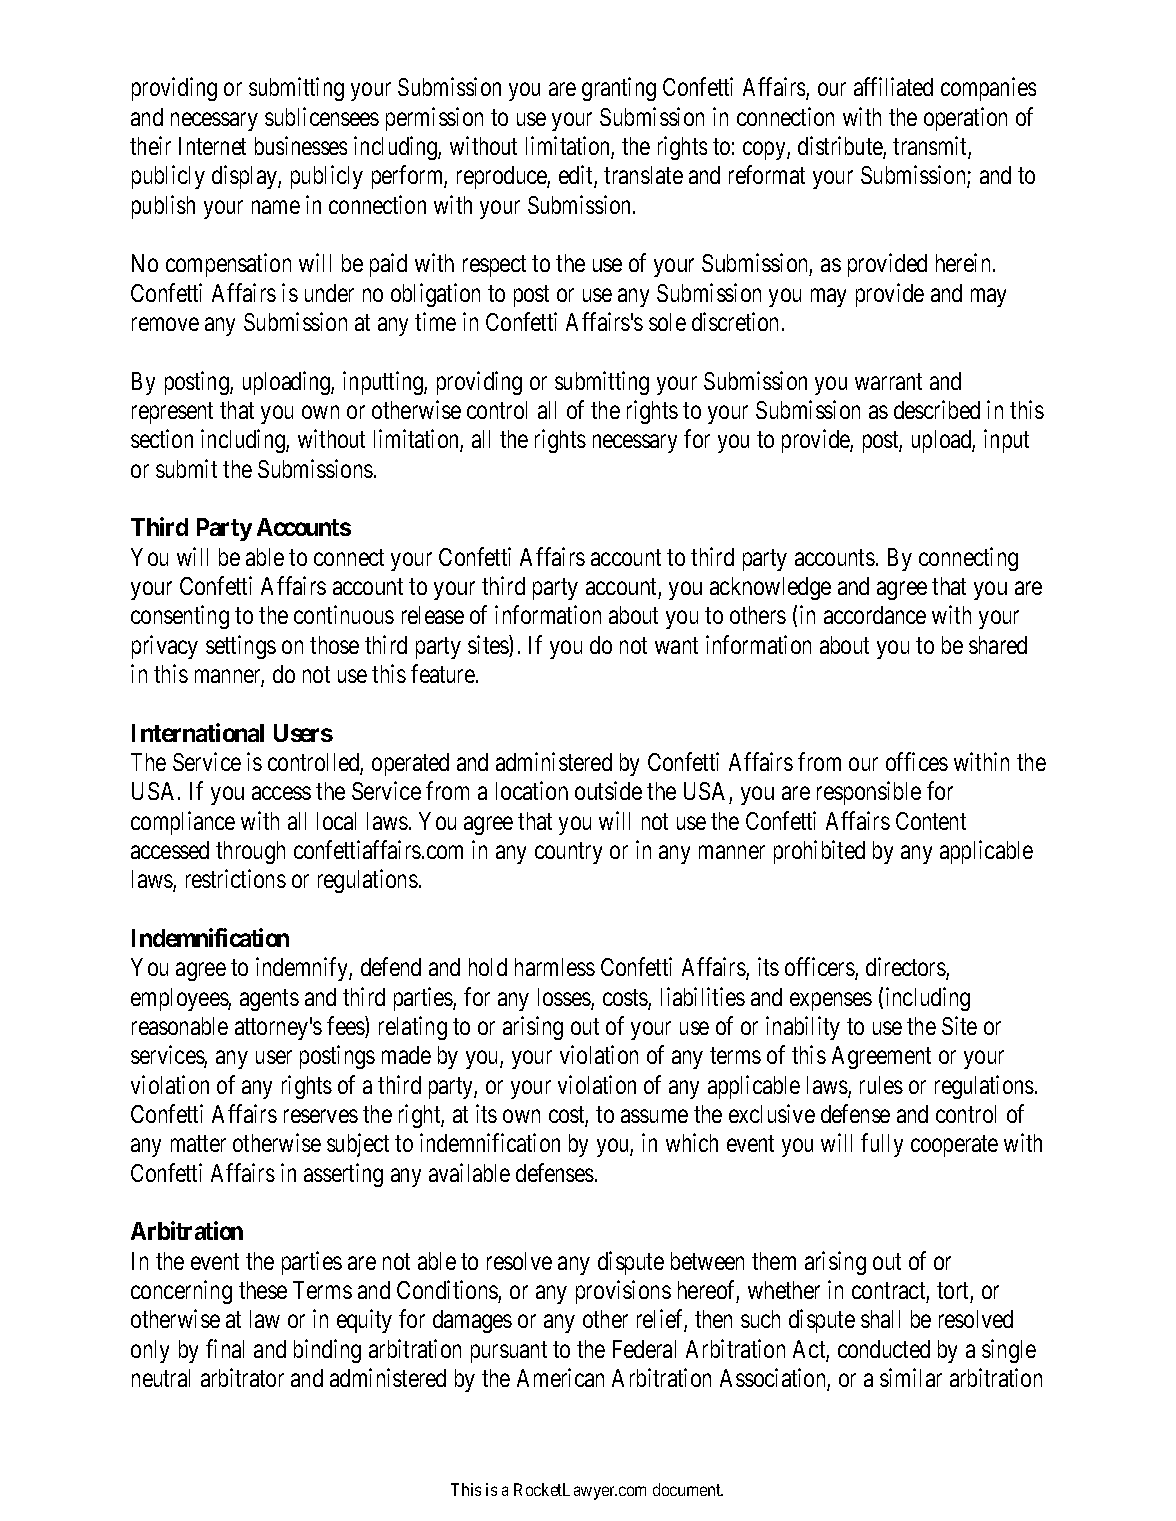 The image size is (1176, 1521). What do you see at coordinates (212, 146) in the page?
I see `Internet` at bounding box center [212, 146].
